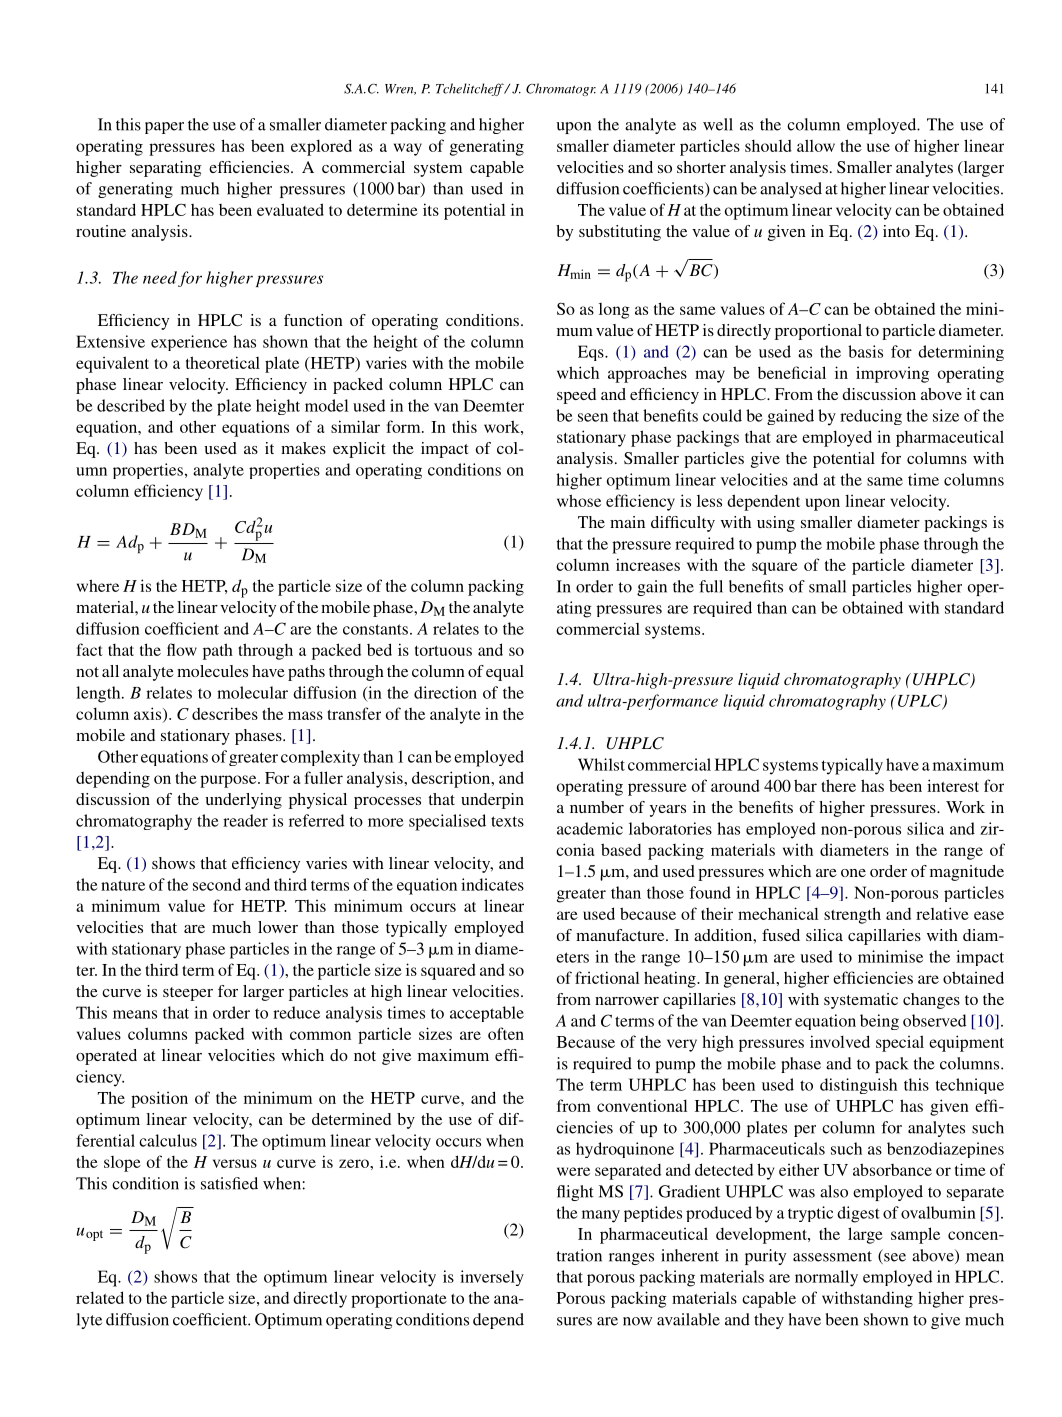 This document has height=1417, width=1062. What do you see at coordinates (505, 673) in the document?
I see `equal` at bounding box center [505, 673].
